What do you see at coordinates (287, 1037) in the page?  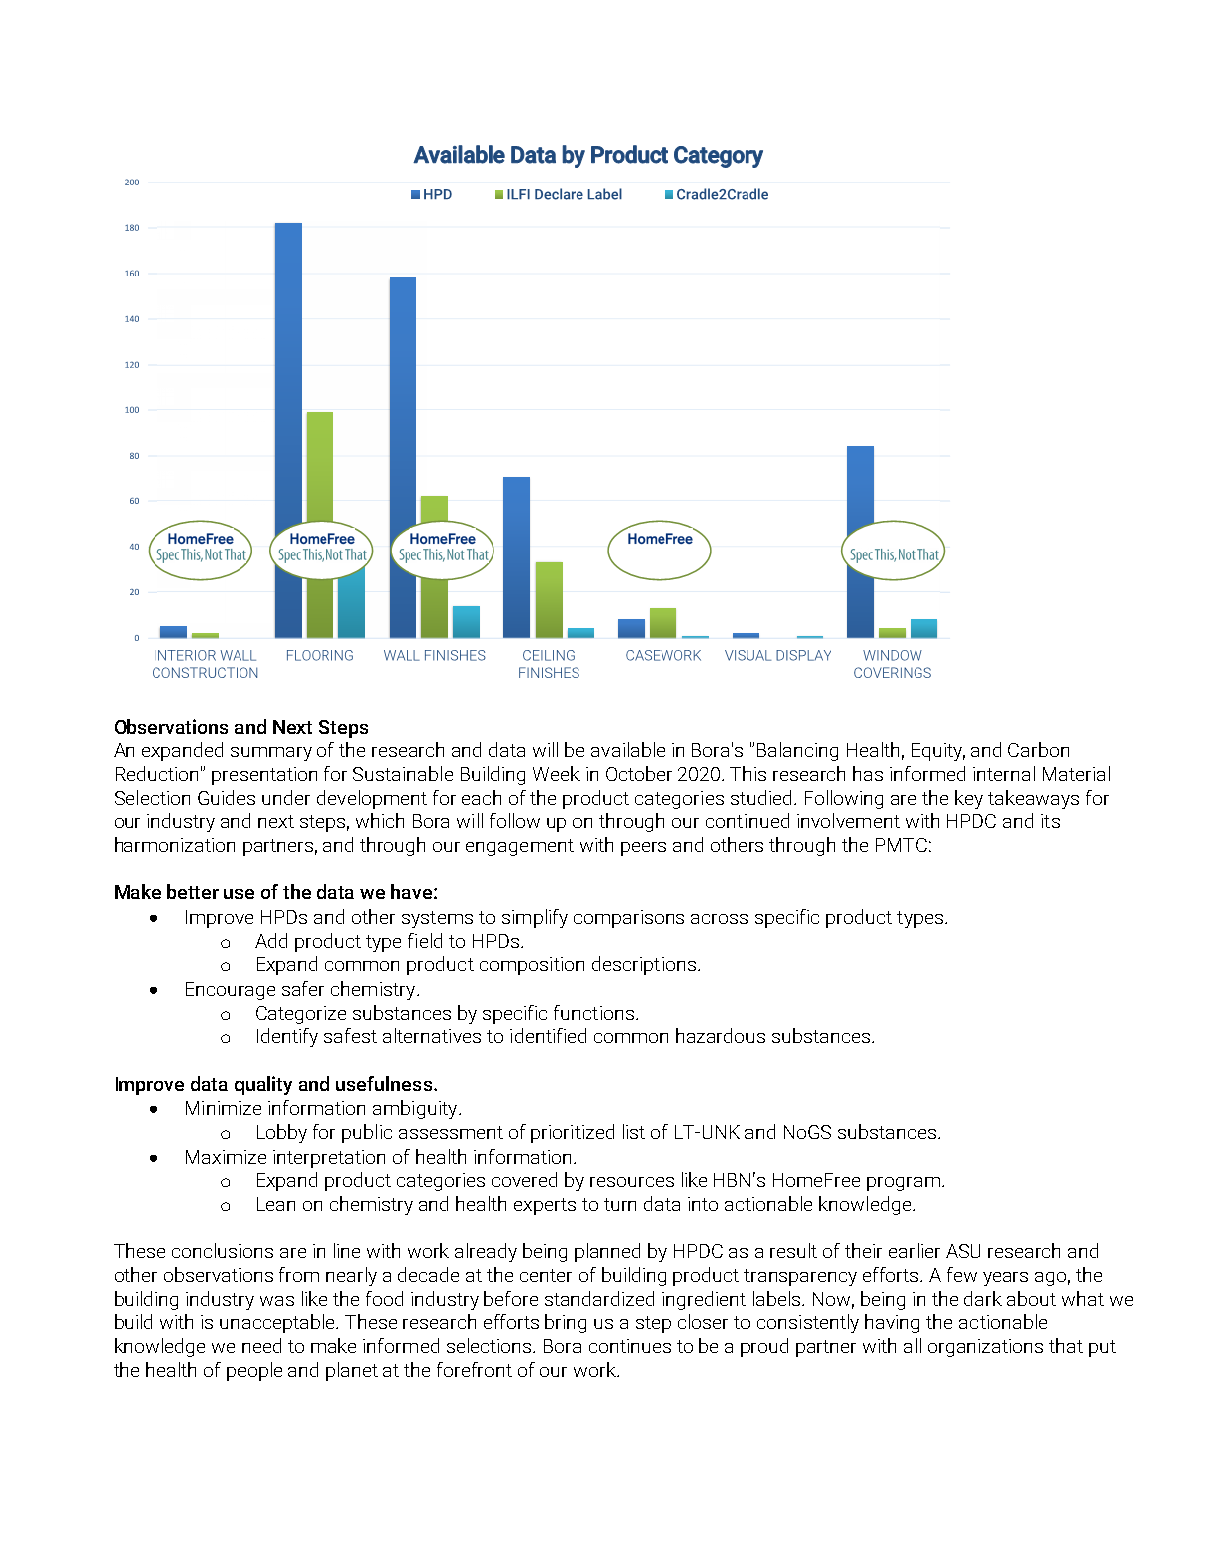 I see `Identify` at bounding box center [287, 1037].
